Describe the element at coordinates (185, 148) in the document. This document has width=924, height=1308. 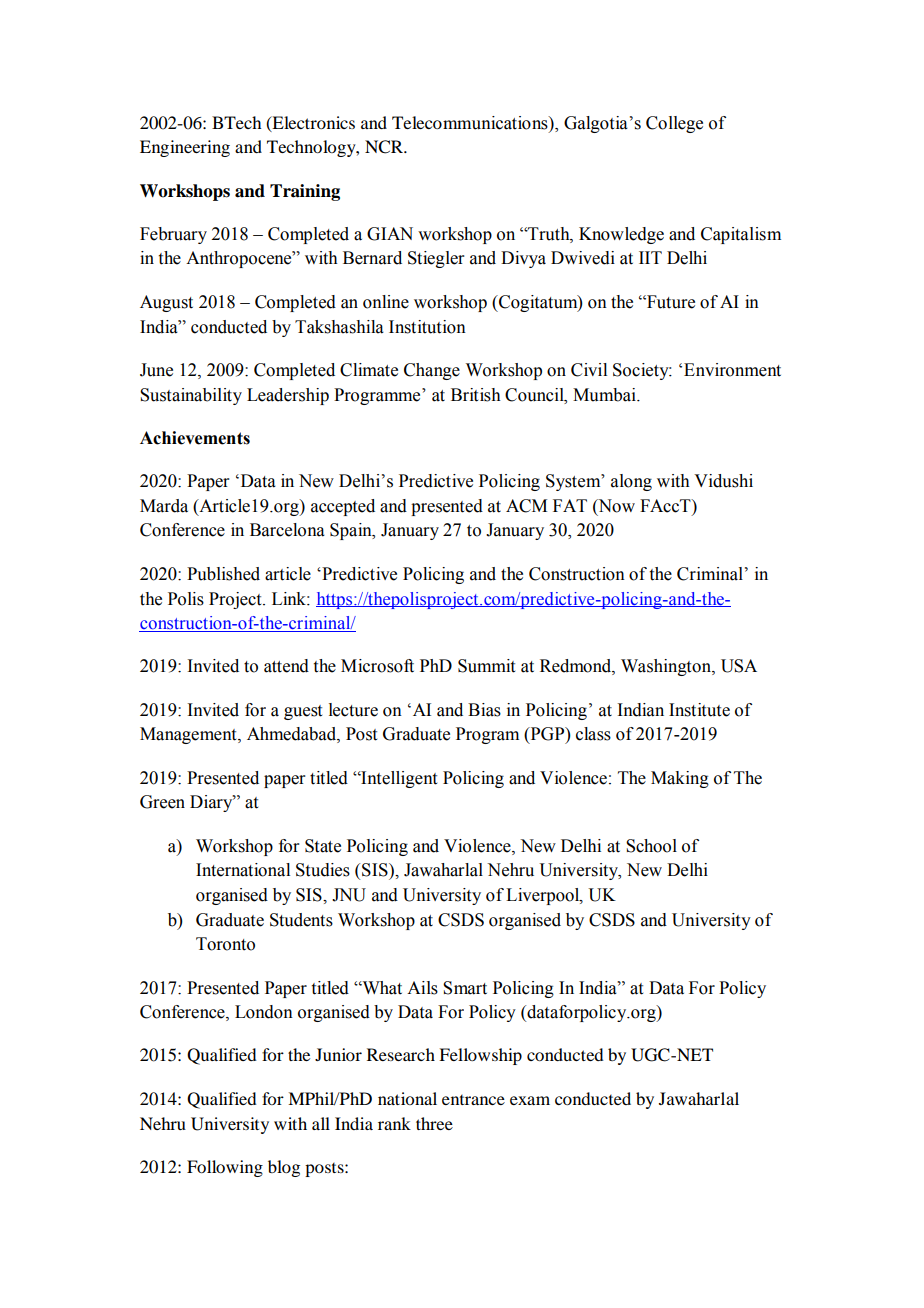
I see `Engineering` at that location.
